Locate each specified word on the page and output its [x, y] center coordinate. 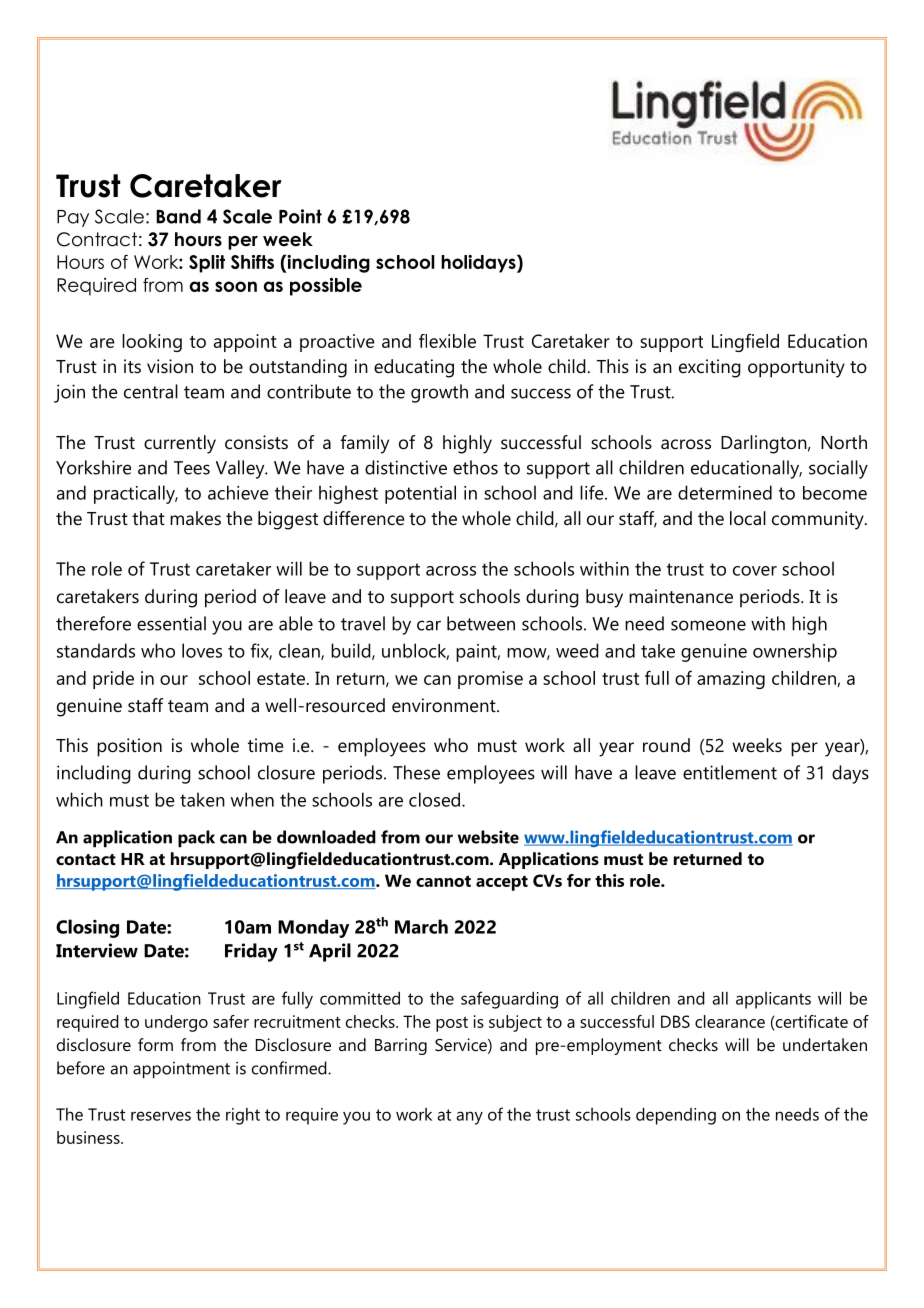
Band [178, 216]
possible [326, 287]
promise [490, 680]
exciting [710, 368]
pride [113, 680]
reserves [161, 1116]
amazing [731, 680]
